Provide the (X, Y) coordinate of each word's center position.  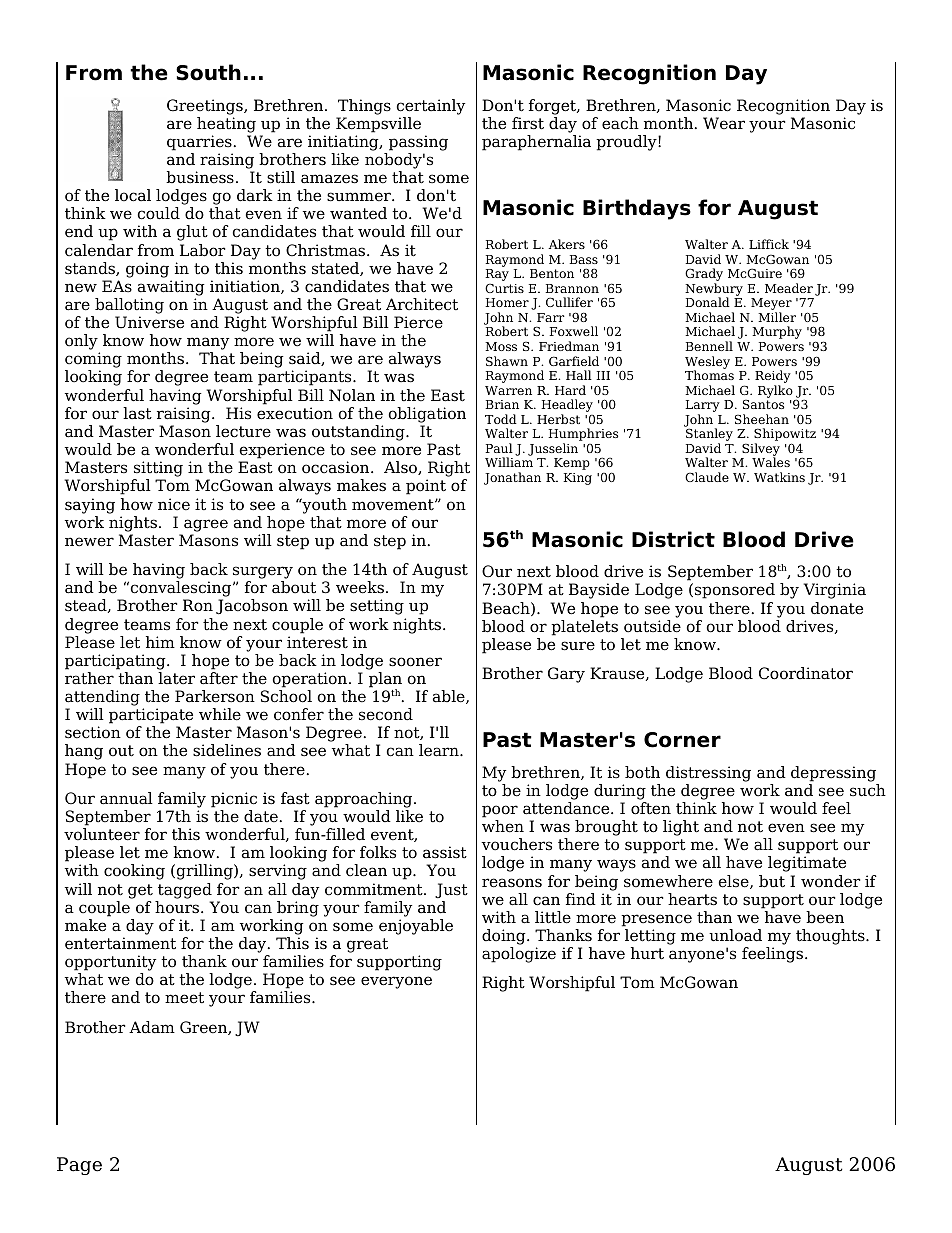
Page (79, 1166)
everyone (396, 982)
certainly (431, 107)
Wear (724, 123)
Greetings (206, 107)
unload (735, 935)
